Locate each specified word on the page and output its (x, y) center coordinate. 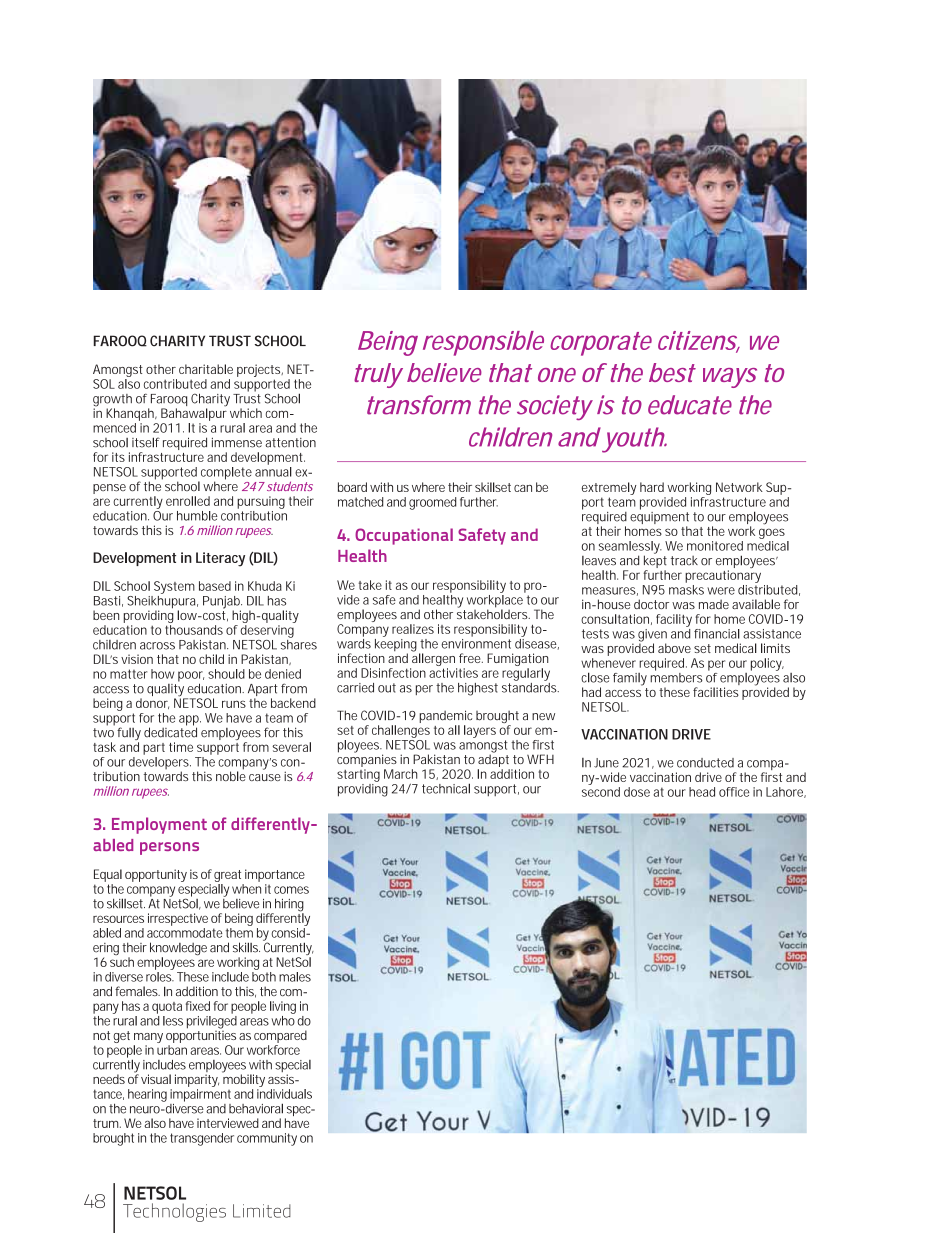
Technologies (174, 1212)
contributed (175, 384)
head (702, 792)
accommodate (185, 933)
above (674, 648)
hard (652, 487)
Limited (262, 1211)
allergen (432, 660)
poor (191, 677)
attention (290, 443)
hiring (288, 906)
